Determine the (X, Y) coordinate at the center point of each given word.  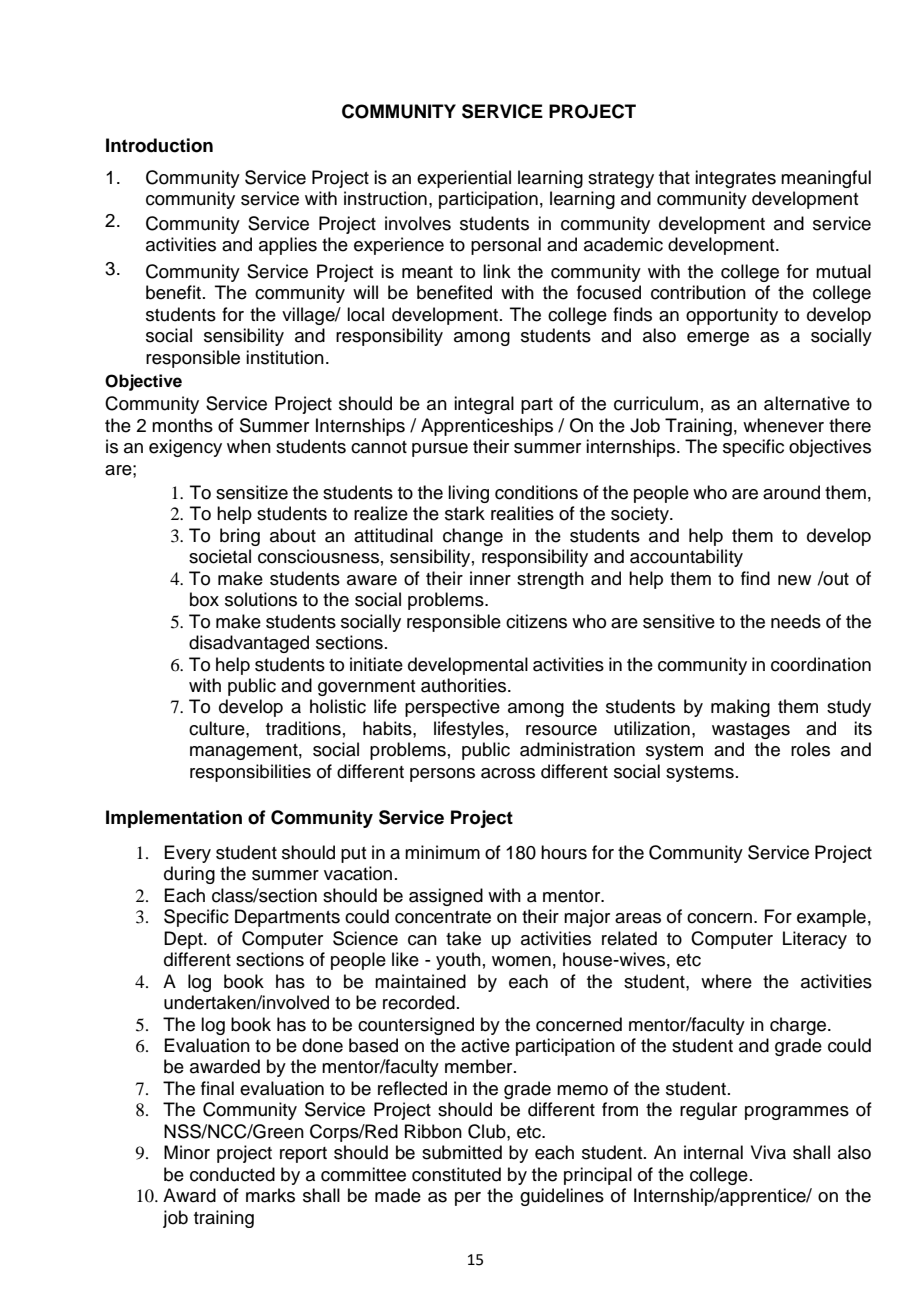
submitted (462, 1152)
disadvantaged (249, 644)
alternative (807, 403)
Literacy (815, 940)
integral (484, 405)
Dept (184, 940)
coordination (821, 664)
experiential (464, 179)
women (521, 961)
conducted (232, 1174)
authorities (465, 685)
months (182, 425)
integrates (735, 179)
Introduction (159, 145)
